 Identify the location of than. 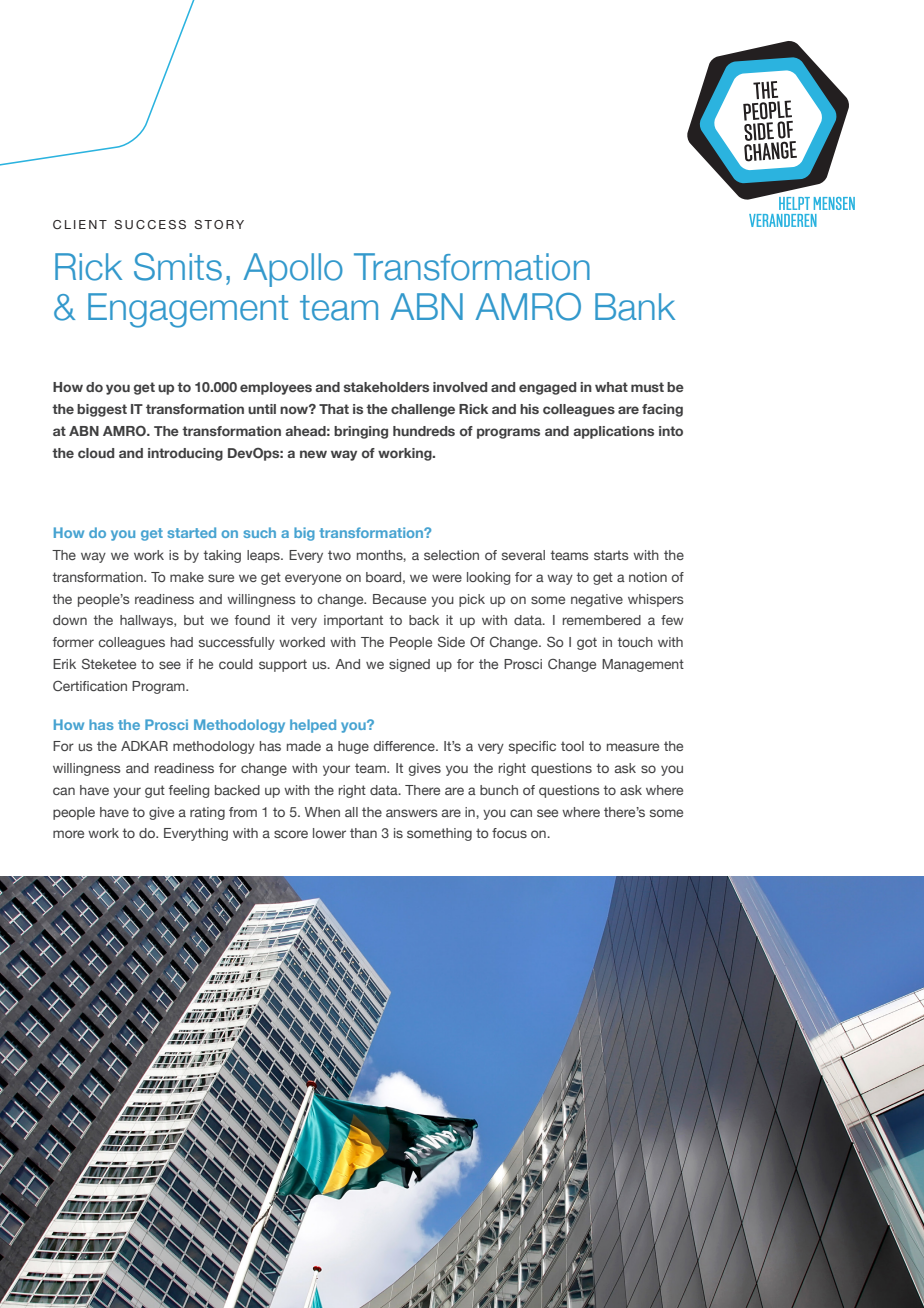
(363, 833).
